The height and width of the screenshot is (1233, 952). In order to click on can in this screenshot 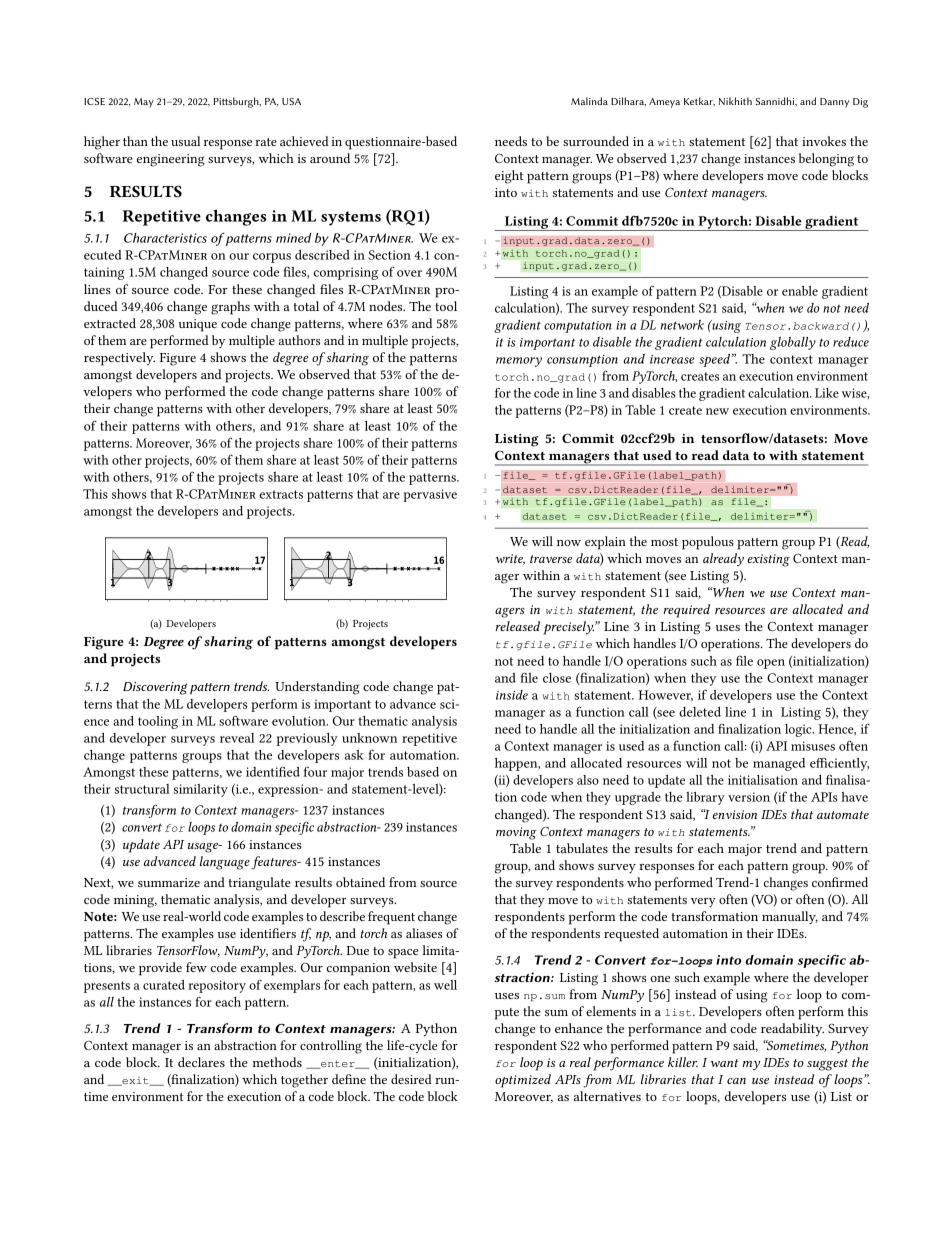, I will do `click(736, 1081)`.
